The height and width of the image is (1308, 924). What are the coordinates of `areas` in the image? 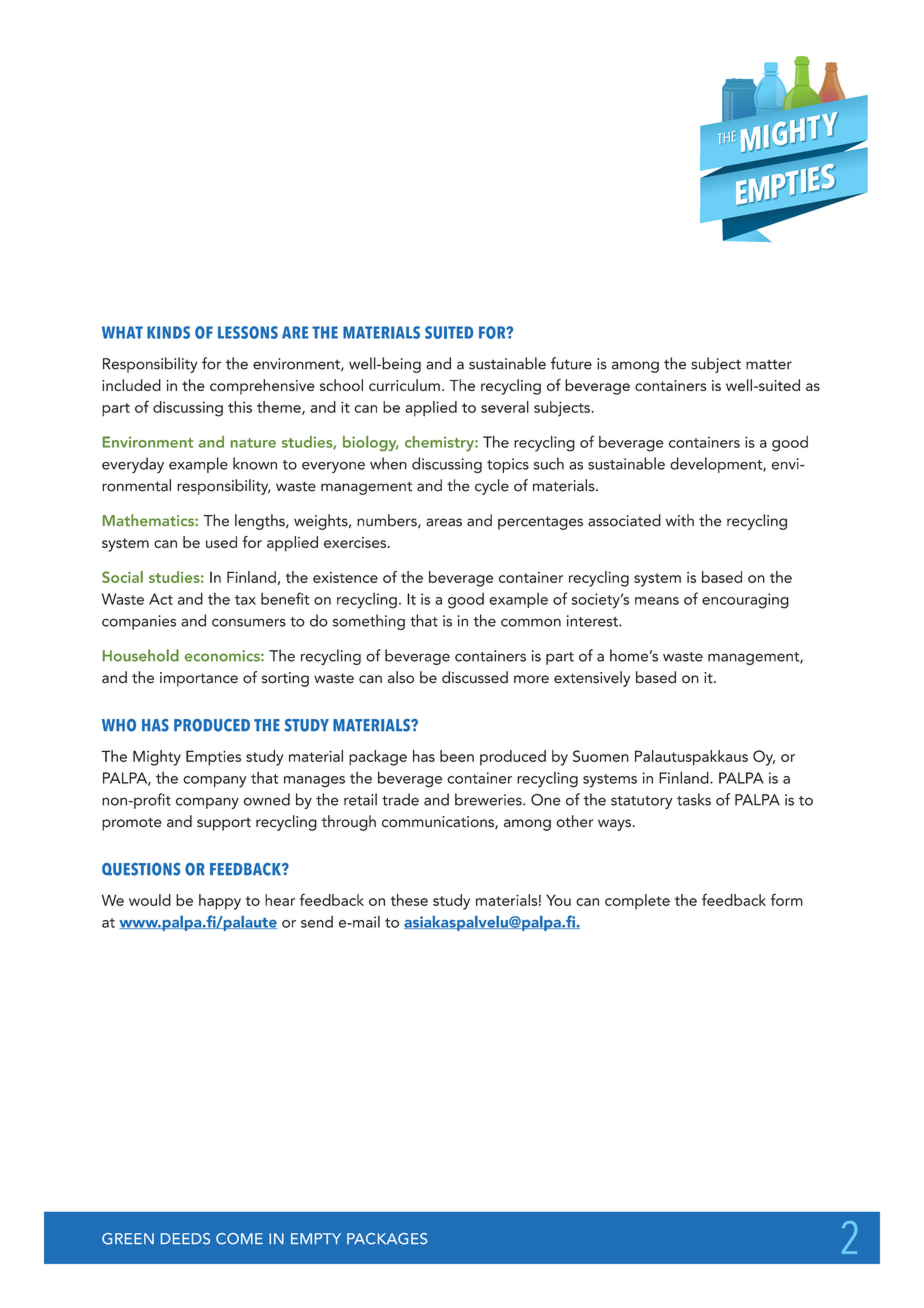 It's located at (444, 522).
